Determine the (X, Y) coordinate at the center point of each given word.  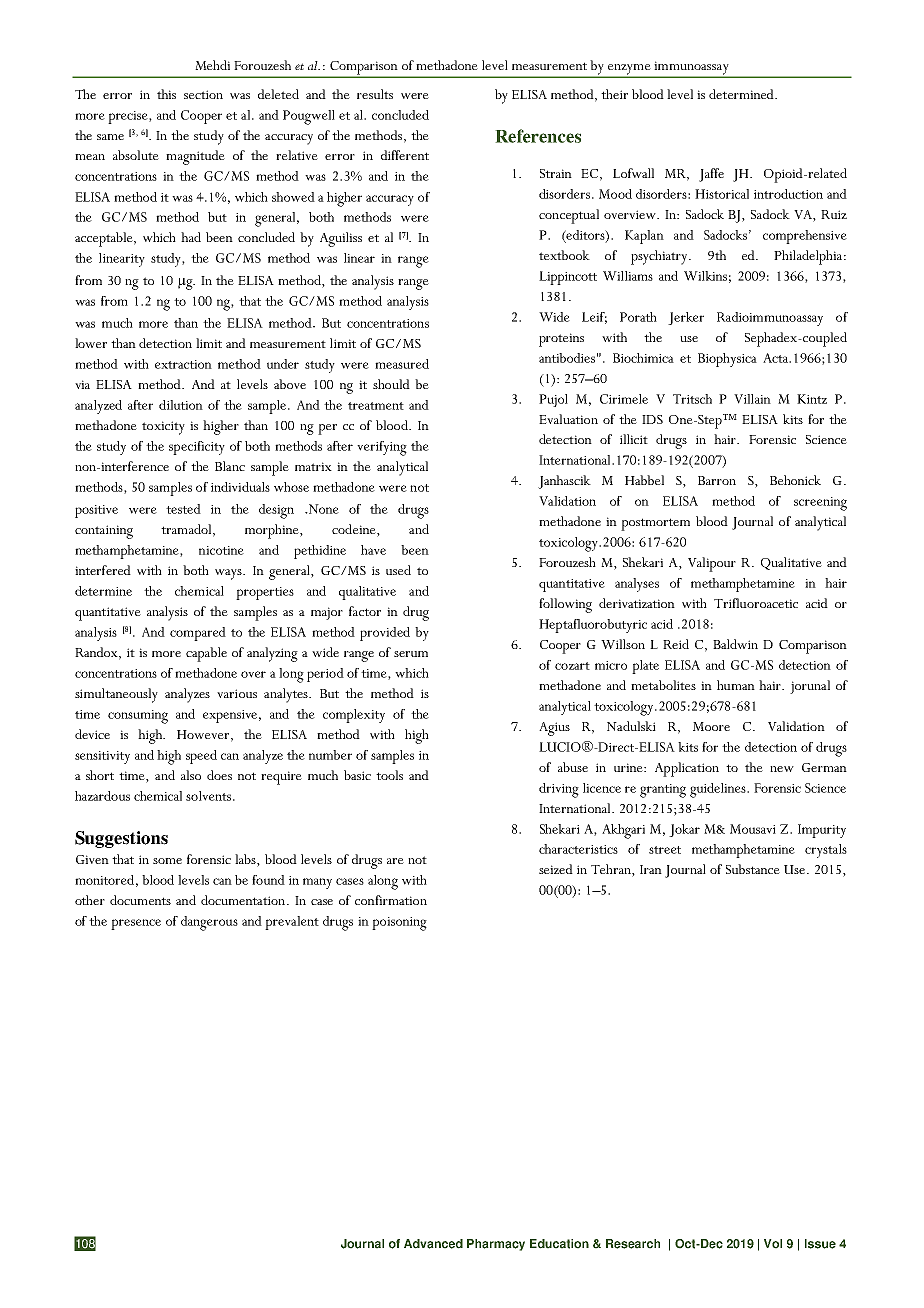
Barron (717, 480)
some (167, 861)
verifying (382, 448)
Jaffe (711, 175)
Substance (753, 869)
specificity (197, 448)
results (375, 94)
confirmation (391, 900)
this (166, 94)
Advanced (433, 1244)
